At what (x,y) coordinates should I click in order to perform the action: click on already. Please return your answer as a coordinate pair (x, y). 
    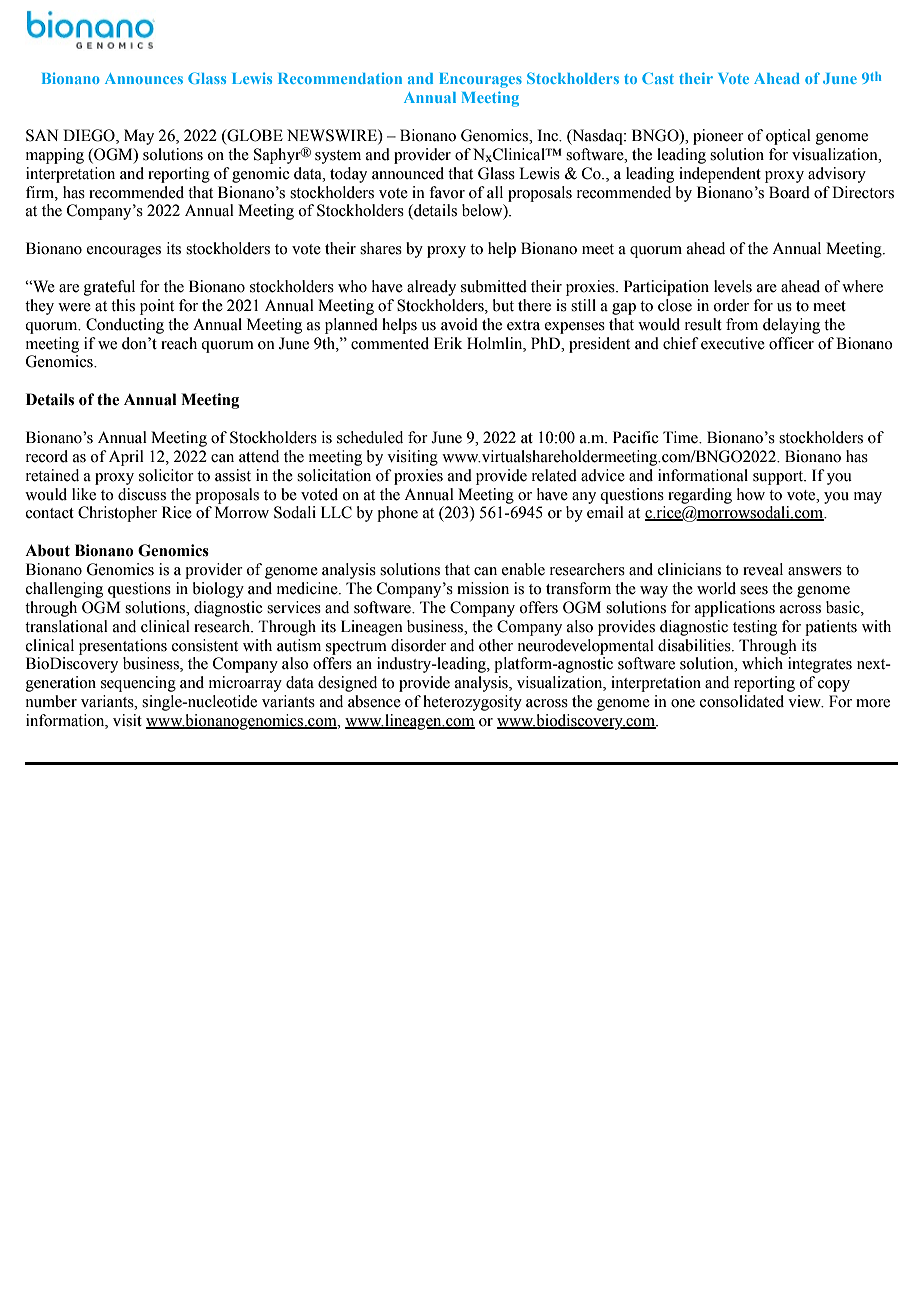
    Looking at the image, I should click on (431, 288).
